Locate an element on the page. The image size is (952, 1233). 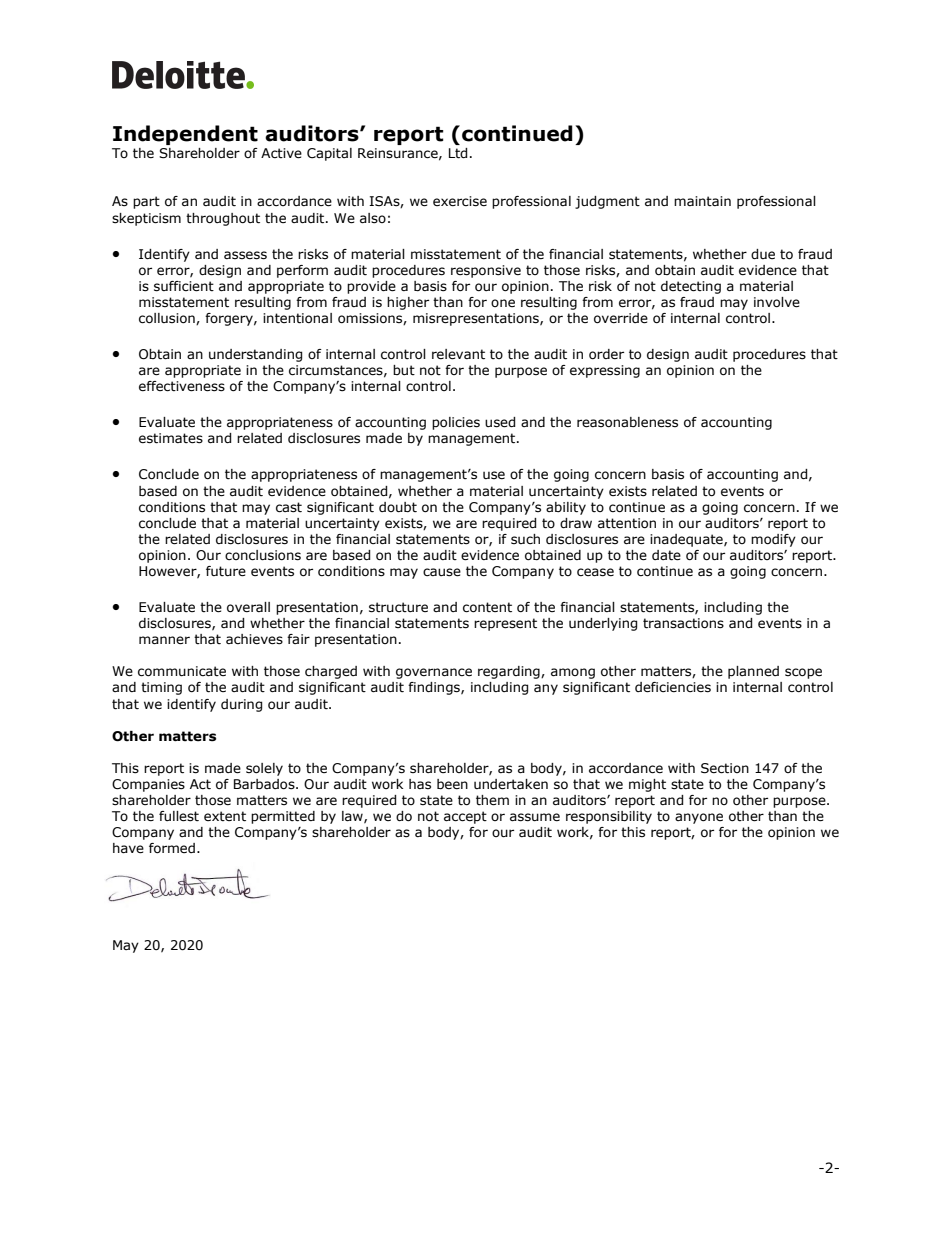
doubt is located at coordinates (398, 507).
